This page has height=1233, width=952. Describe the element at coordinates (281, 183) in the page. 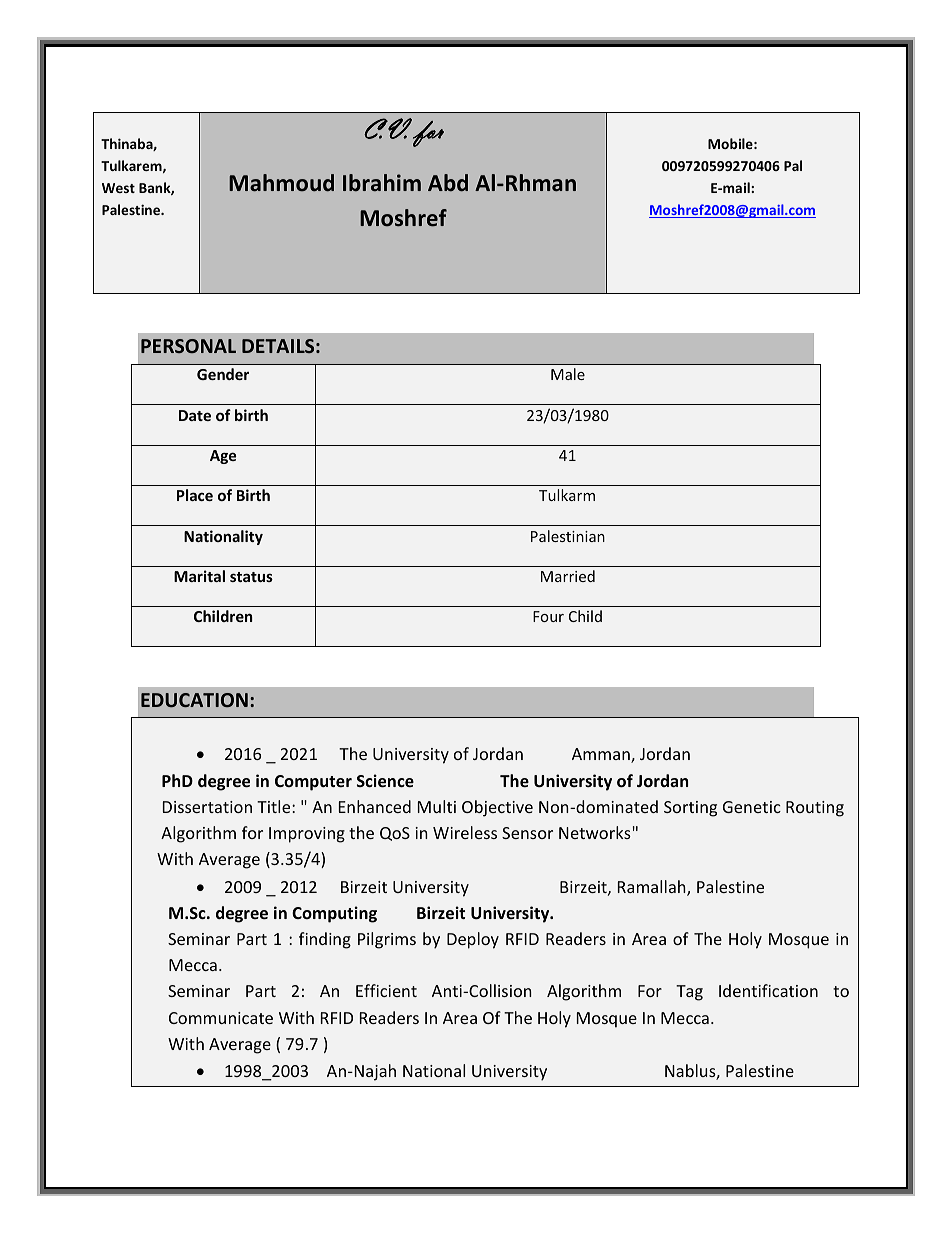

I see `Mahmoud` at that location.
